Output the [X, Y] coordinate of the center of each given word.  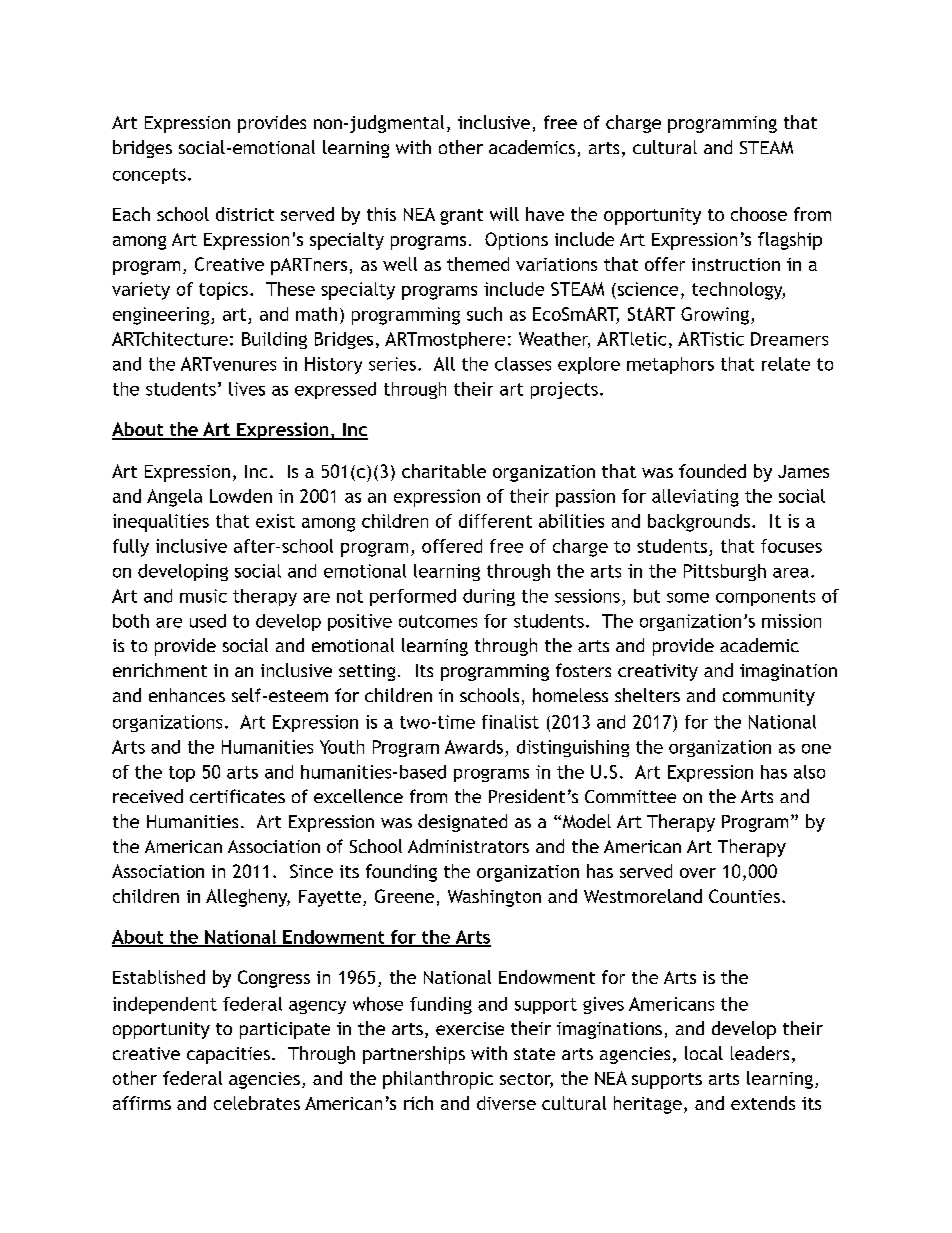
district [245, 214]
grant [461, 217]
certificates [237, 796]
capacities [228, 1055]
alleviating [695, 498]
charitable [444, 471]
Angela [174, 498]
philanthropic [438, 1080]
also [809, 772]
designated [462, 823]
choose [759, 214]
